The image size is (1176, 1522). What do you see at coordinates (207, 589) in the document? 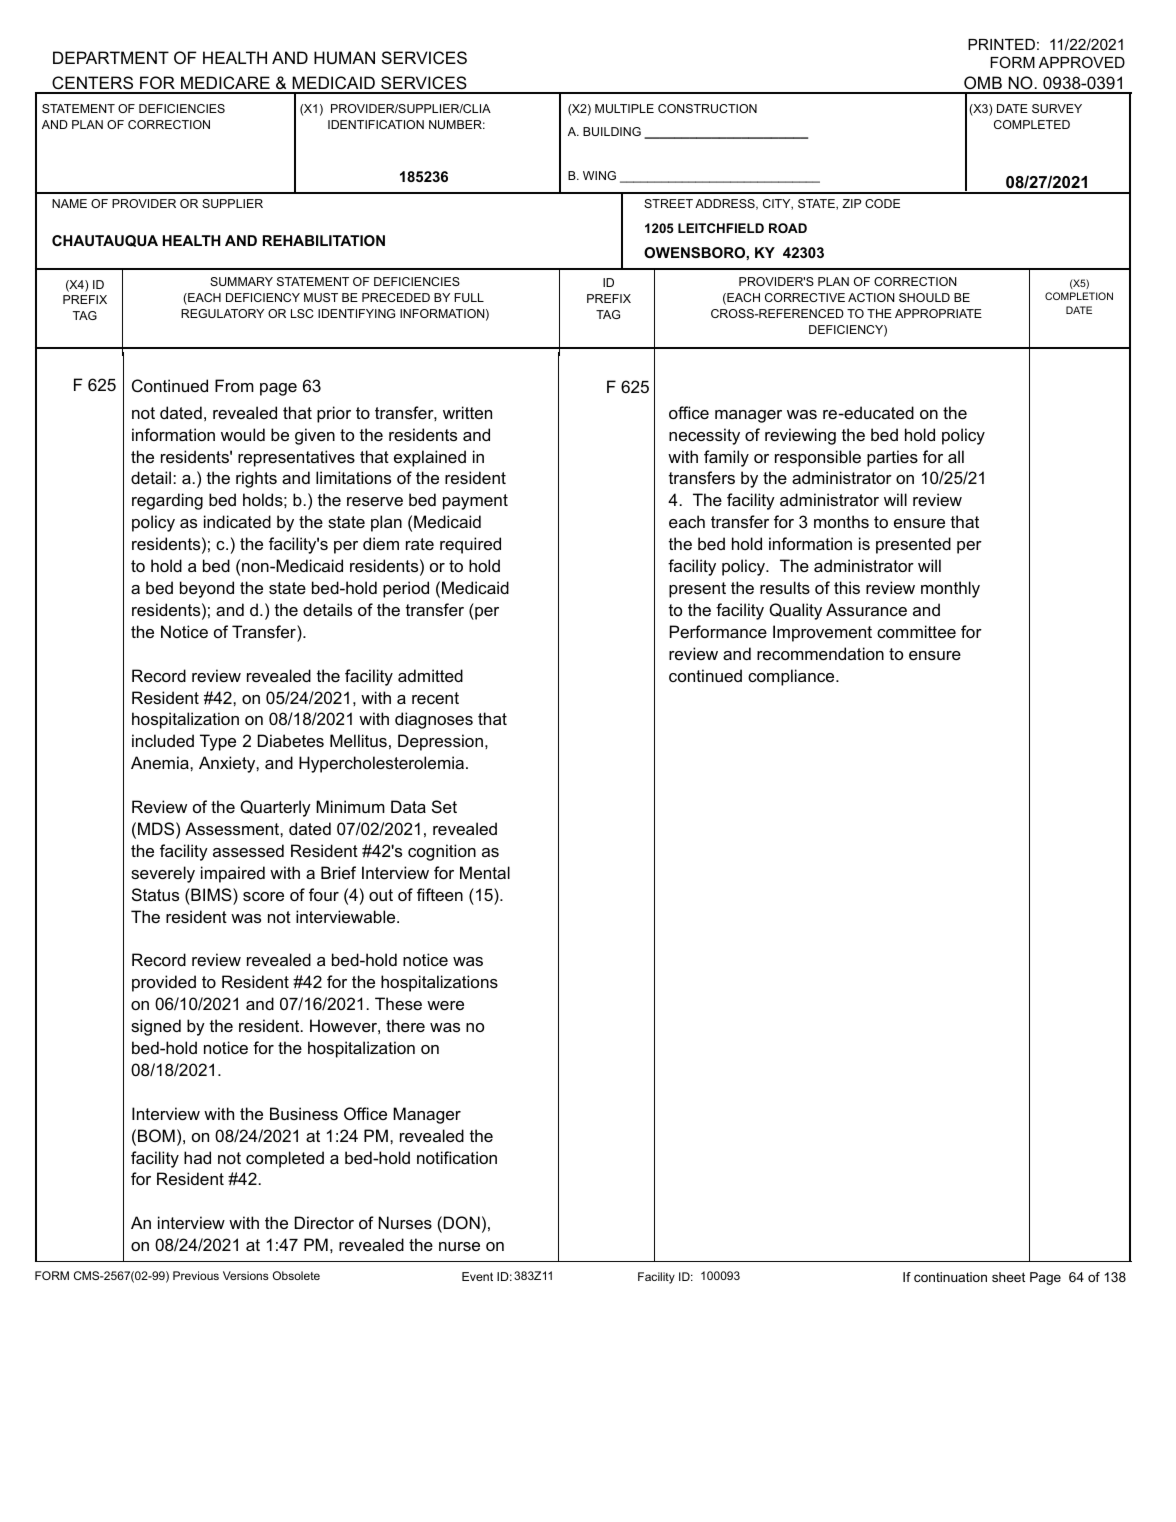
I see `beyond` at bounding box center [207, 589].
